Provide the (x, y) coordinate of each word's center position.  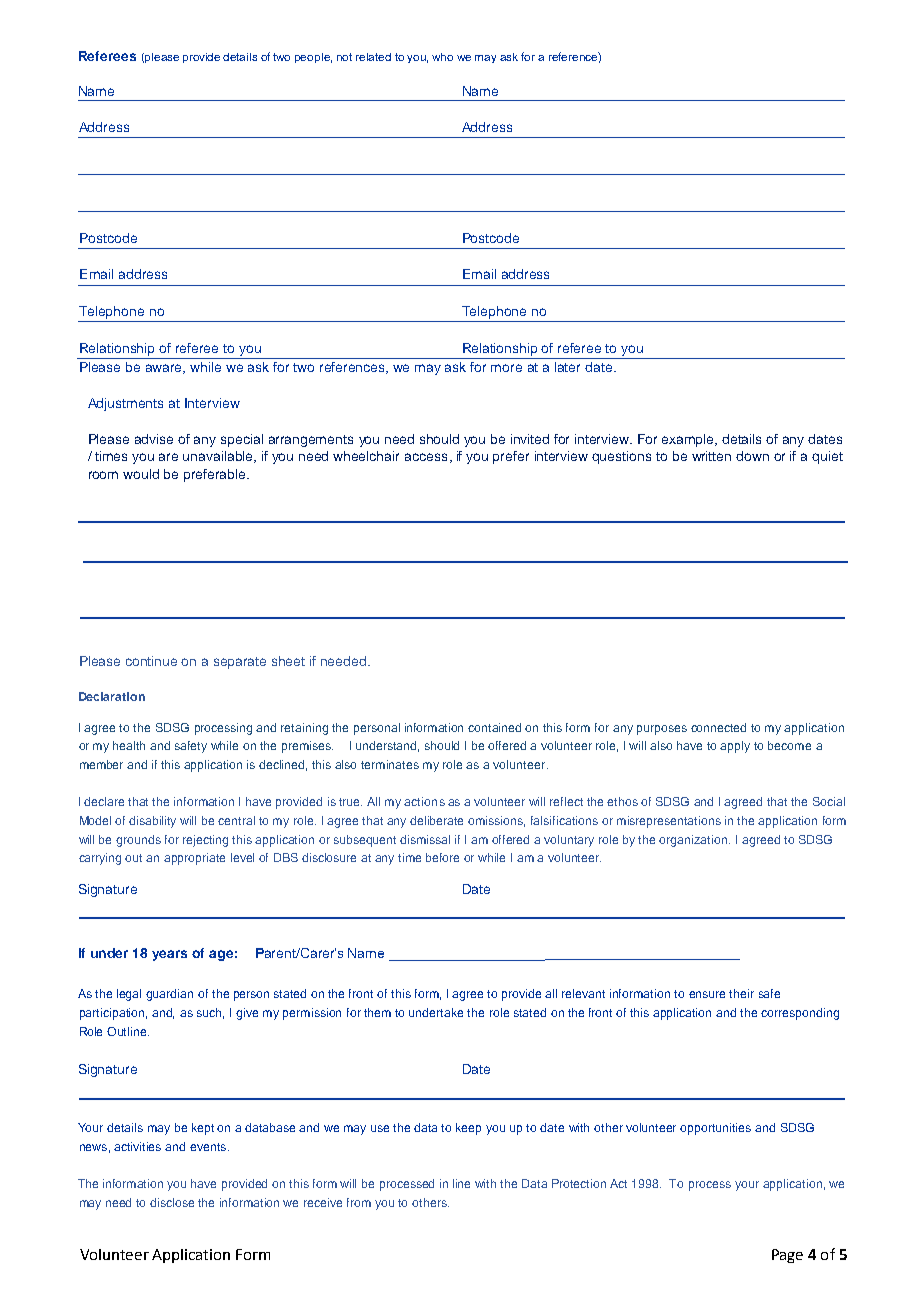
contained (494, 727)
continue (151, 661)
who (442, 57)
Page (787, 1256)
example (689, 440)
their (741, 993)
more (506, 368)
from (359, 1202)
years (169, 955)
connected (718, 727)
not (344, 57)
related (373, 57)
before (442, 857)
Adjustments (125, 404)
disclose (172, 1202)
